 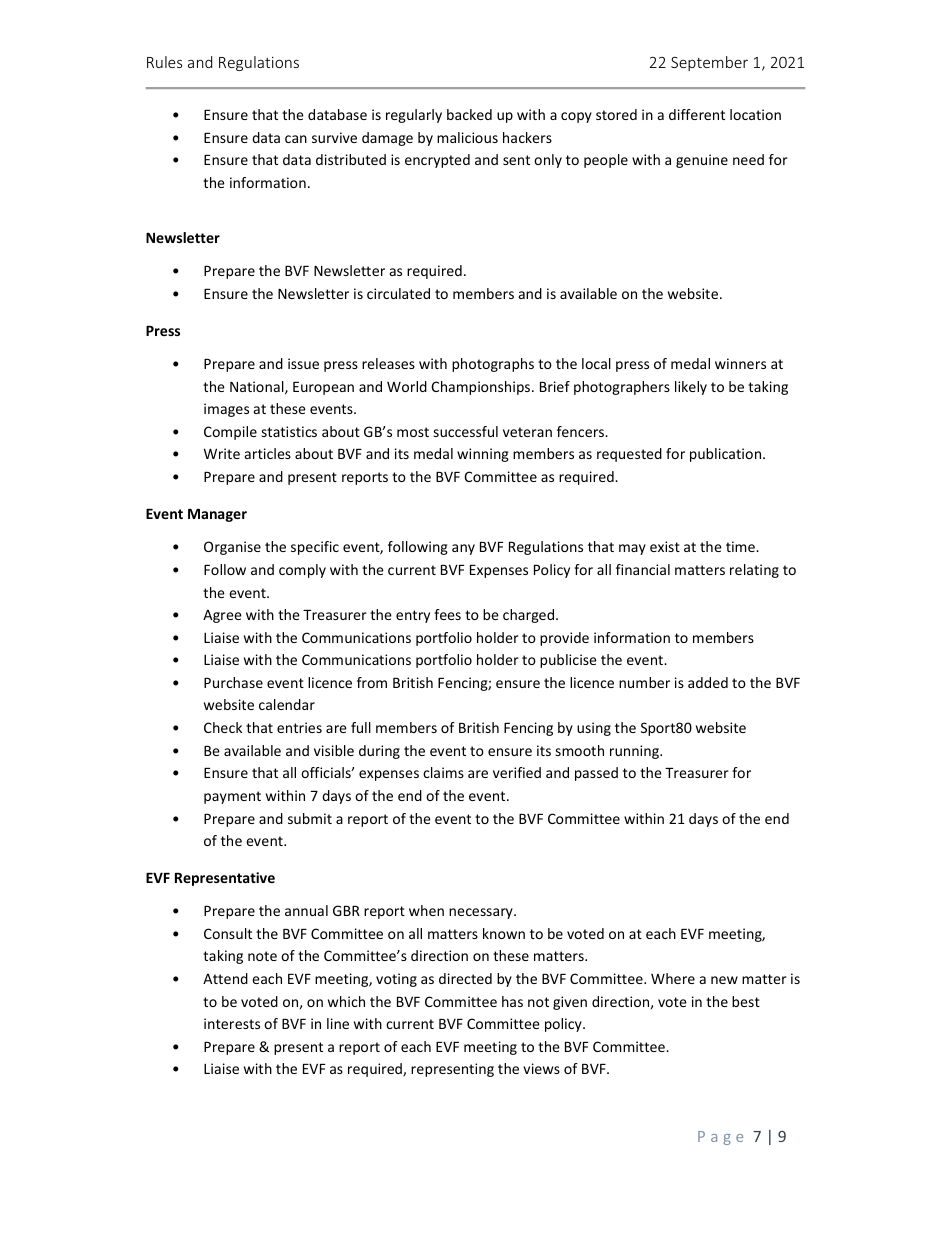 I want to click on issue, so click(x=303, y=363).
